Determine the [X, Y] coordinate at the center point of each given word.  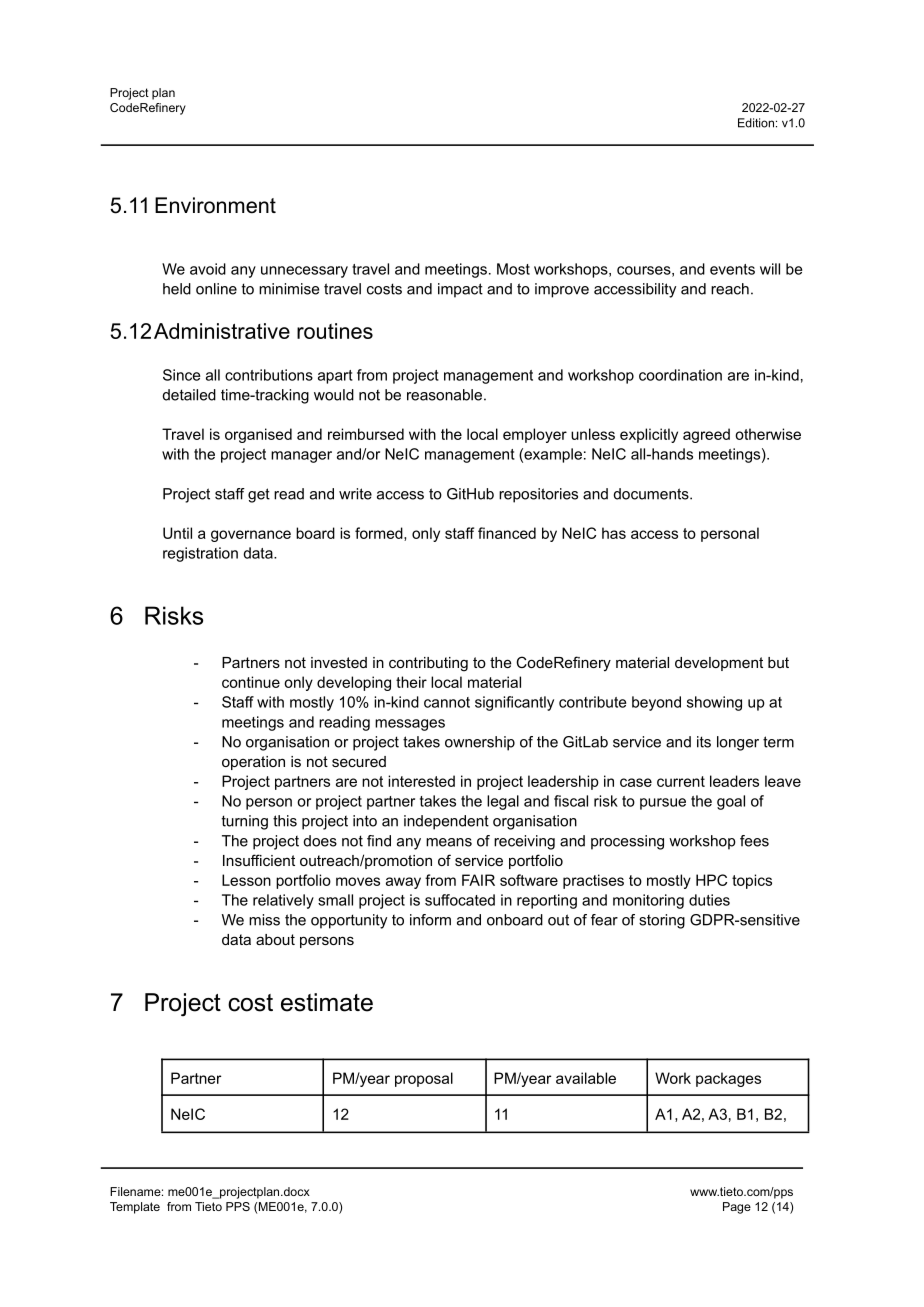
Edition [756, 123]
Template [135, 1208]
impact [460, 290]
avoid [208, 269]
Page [737, 1208]
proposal [424, 1079]
